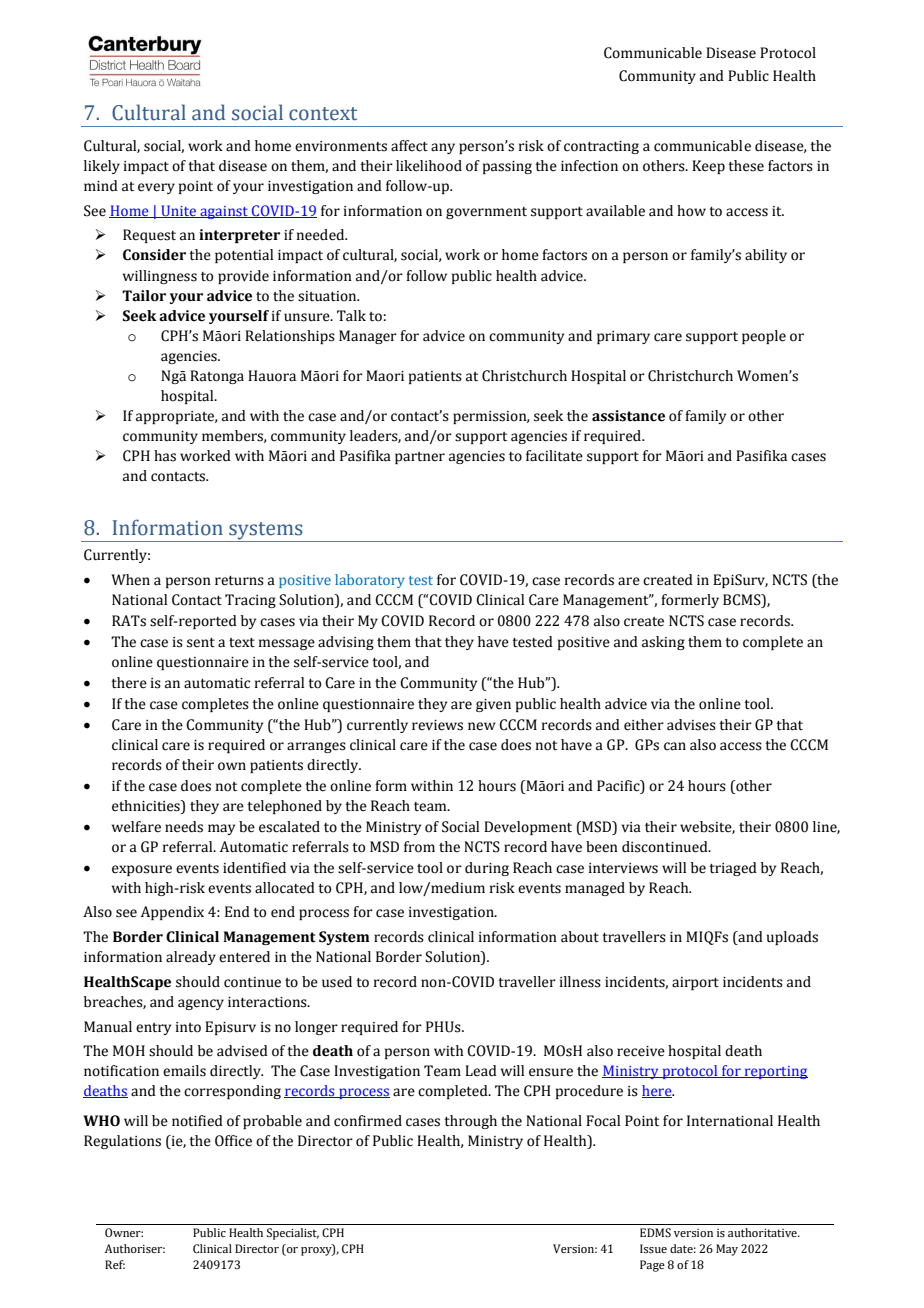 This image has height=1308, width=924. I want to click on advises, so click(691, 725).
